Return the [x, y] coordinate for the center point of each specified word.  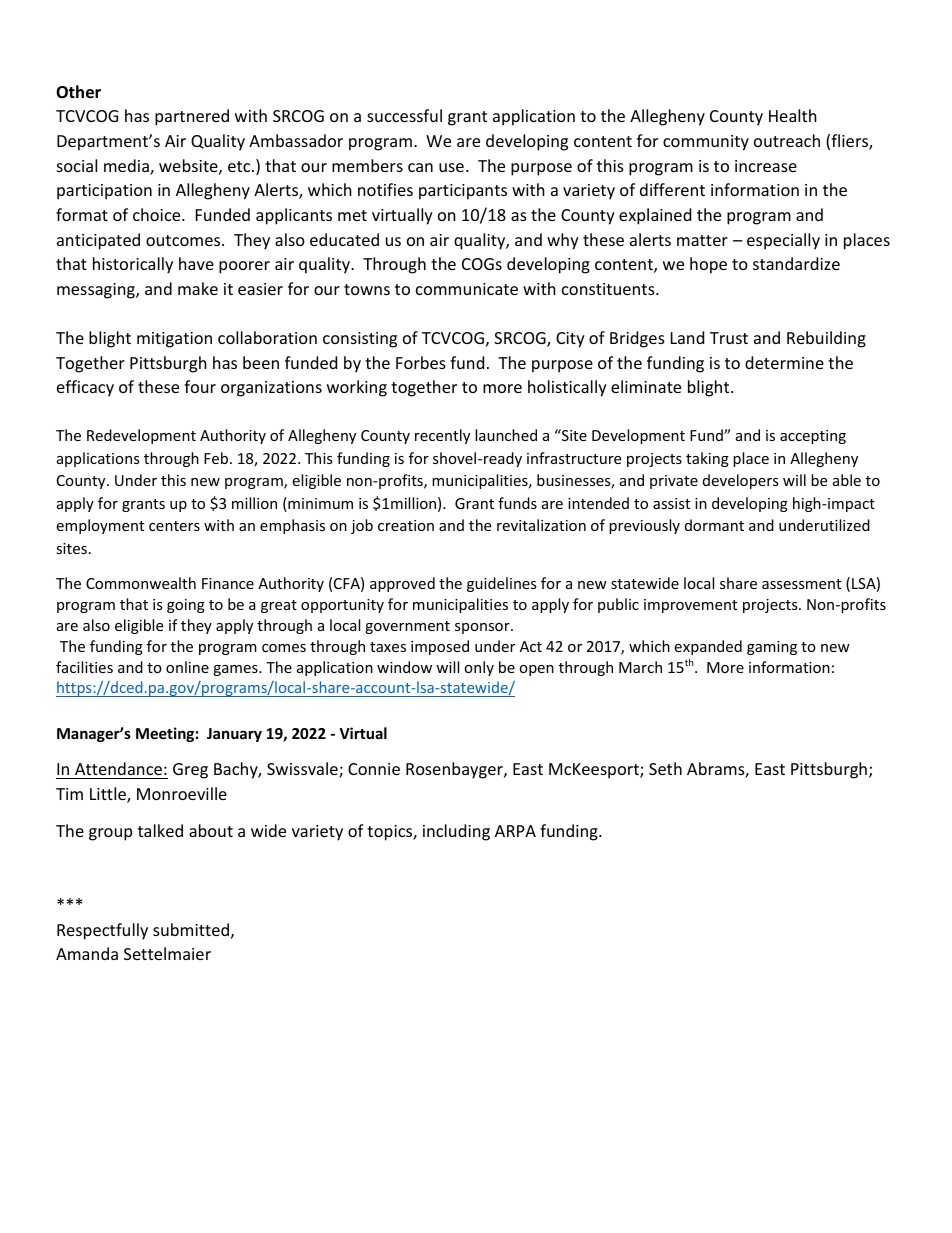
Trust [729, 338]
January [234, 735]
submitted [191, 929]
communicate [467, 289]
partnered [192, 117]
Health [793, 115]
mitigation [174, 340]
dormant [714, 525]
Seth [665, 768]
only [479, 668]
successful [404, 115]
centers [174, 526]
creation [406, 525]
